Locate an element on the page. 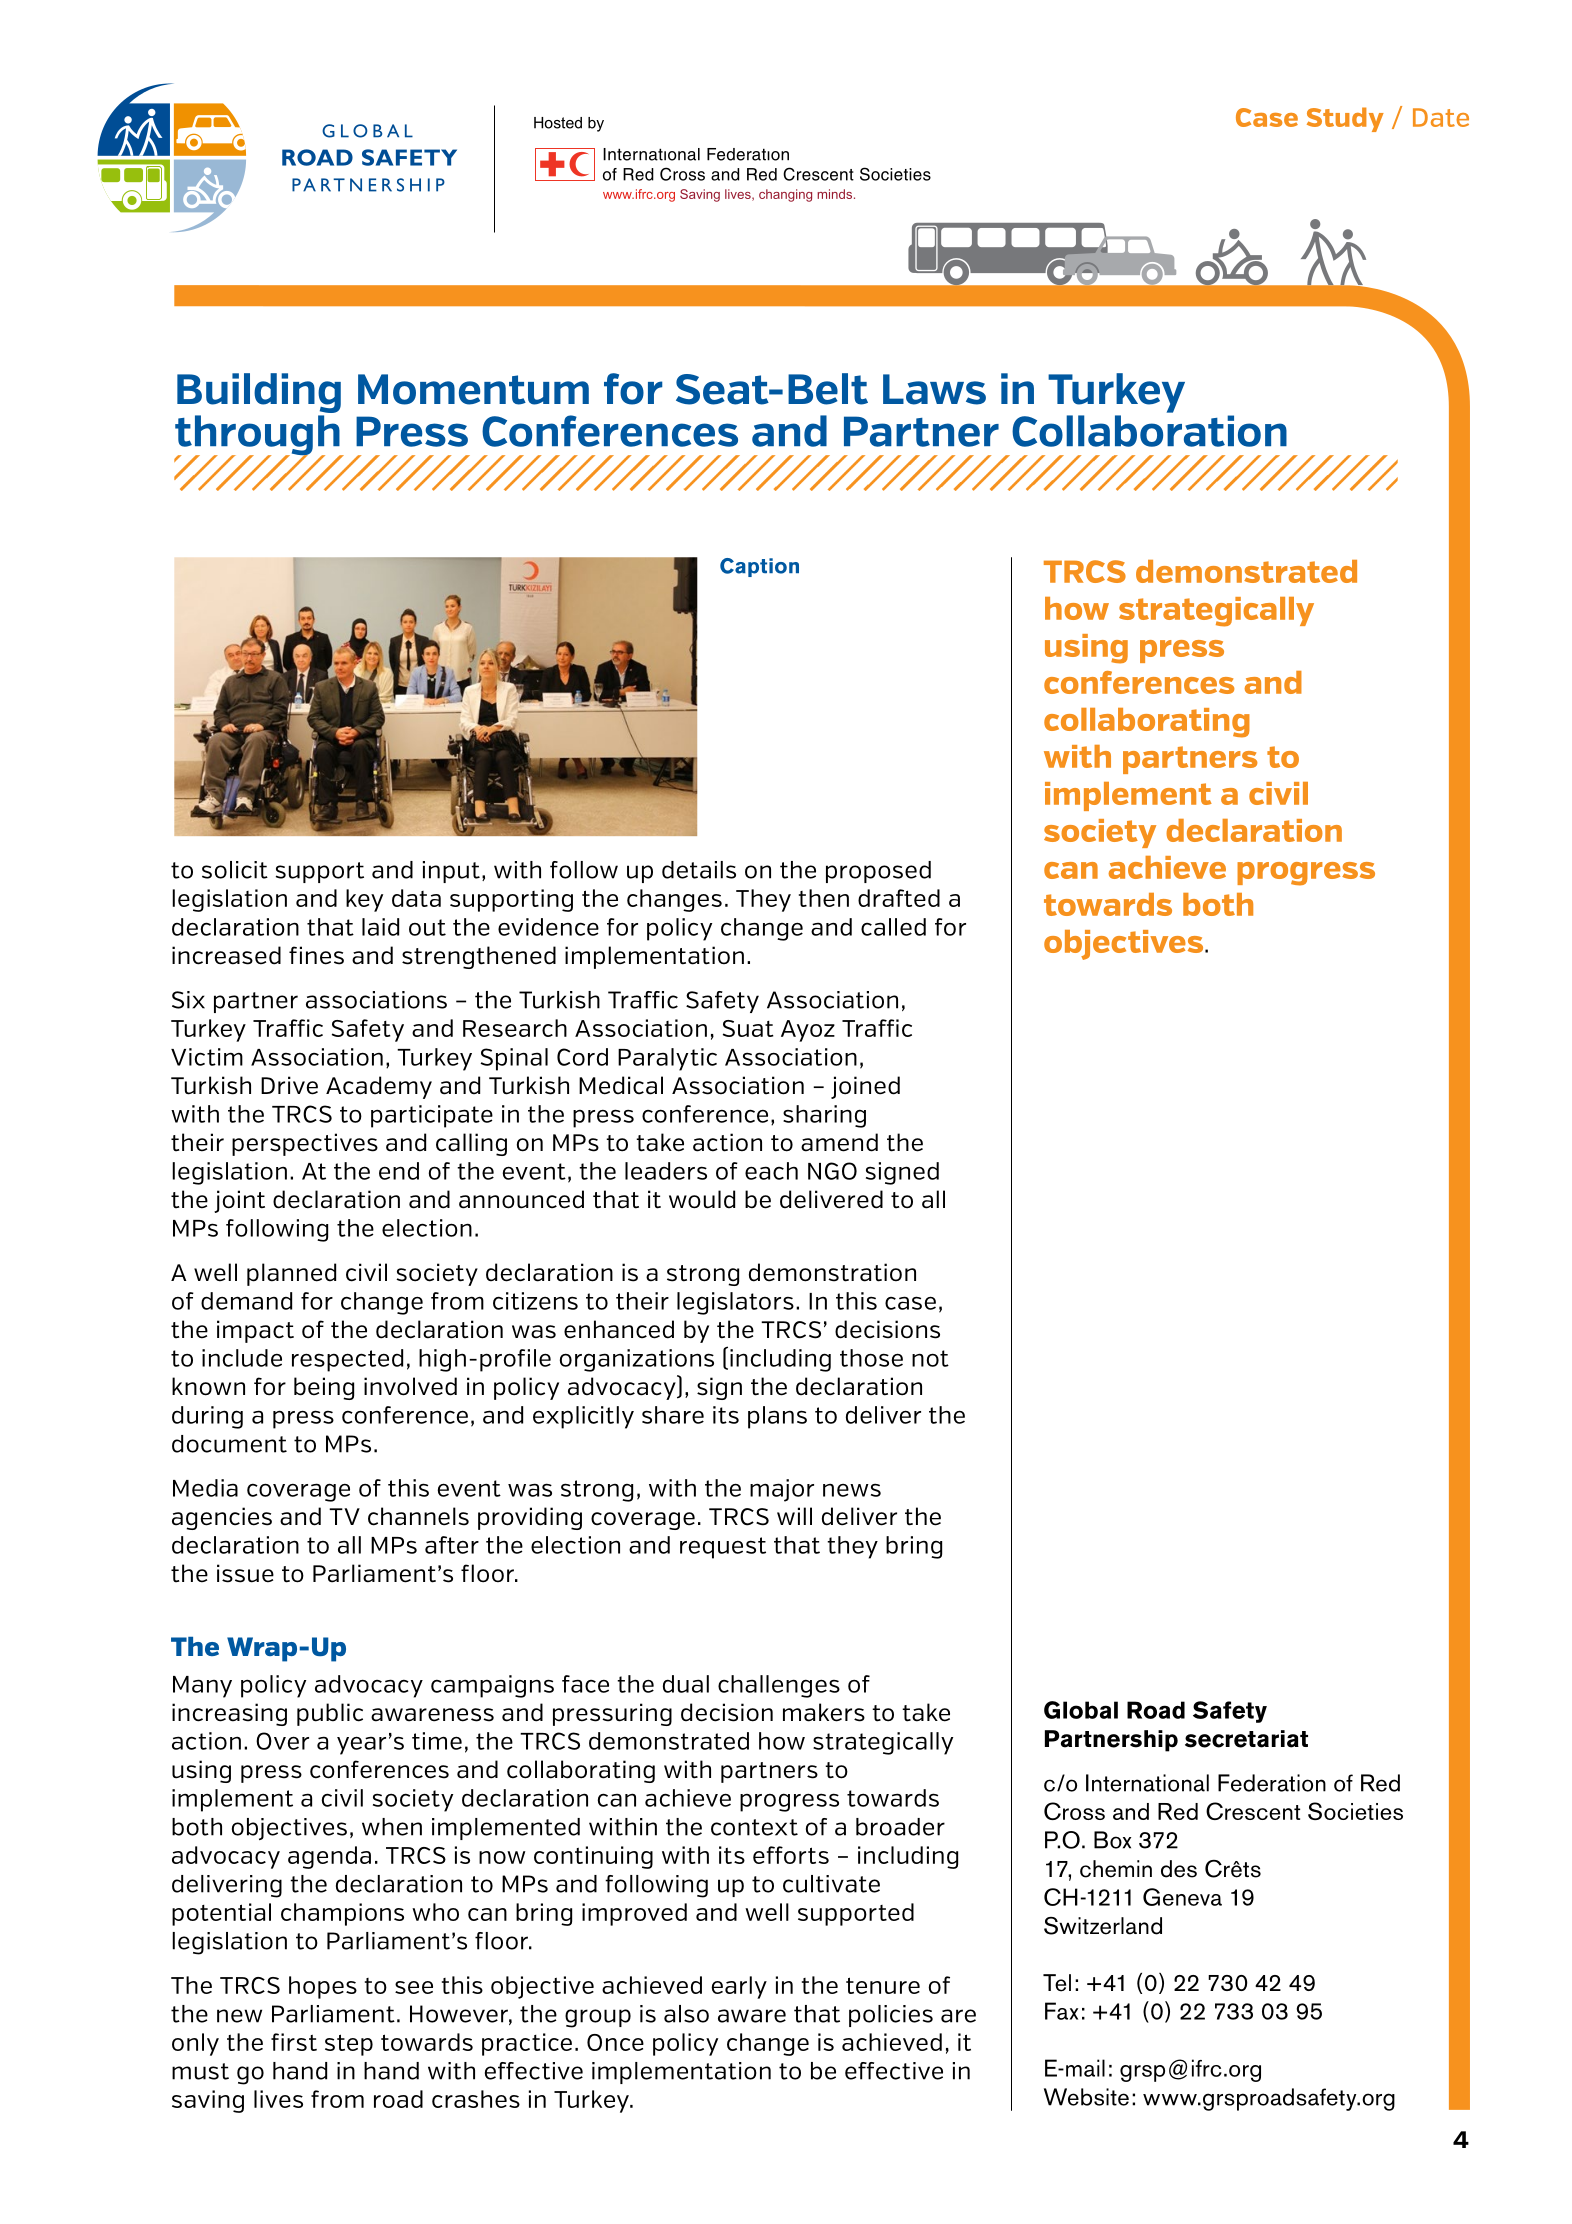  drafted is located at coordinates (899, 898).
